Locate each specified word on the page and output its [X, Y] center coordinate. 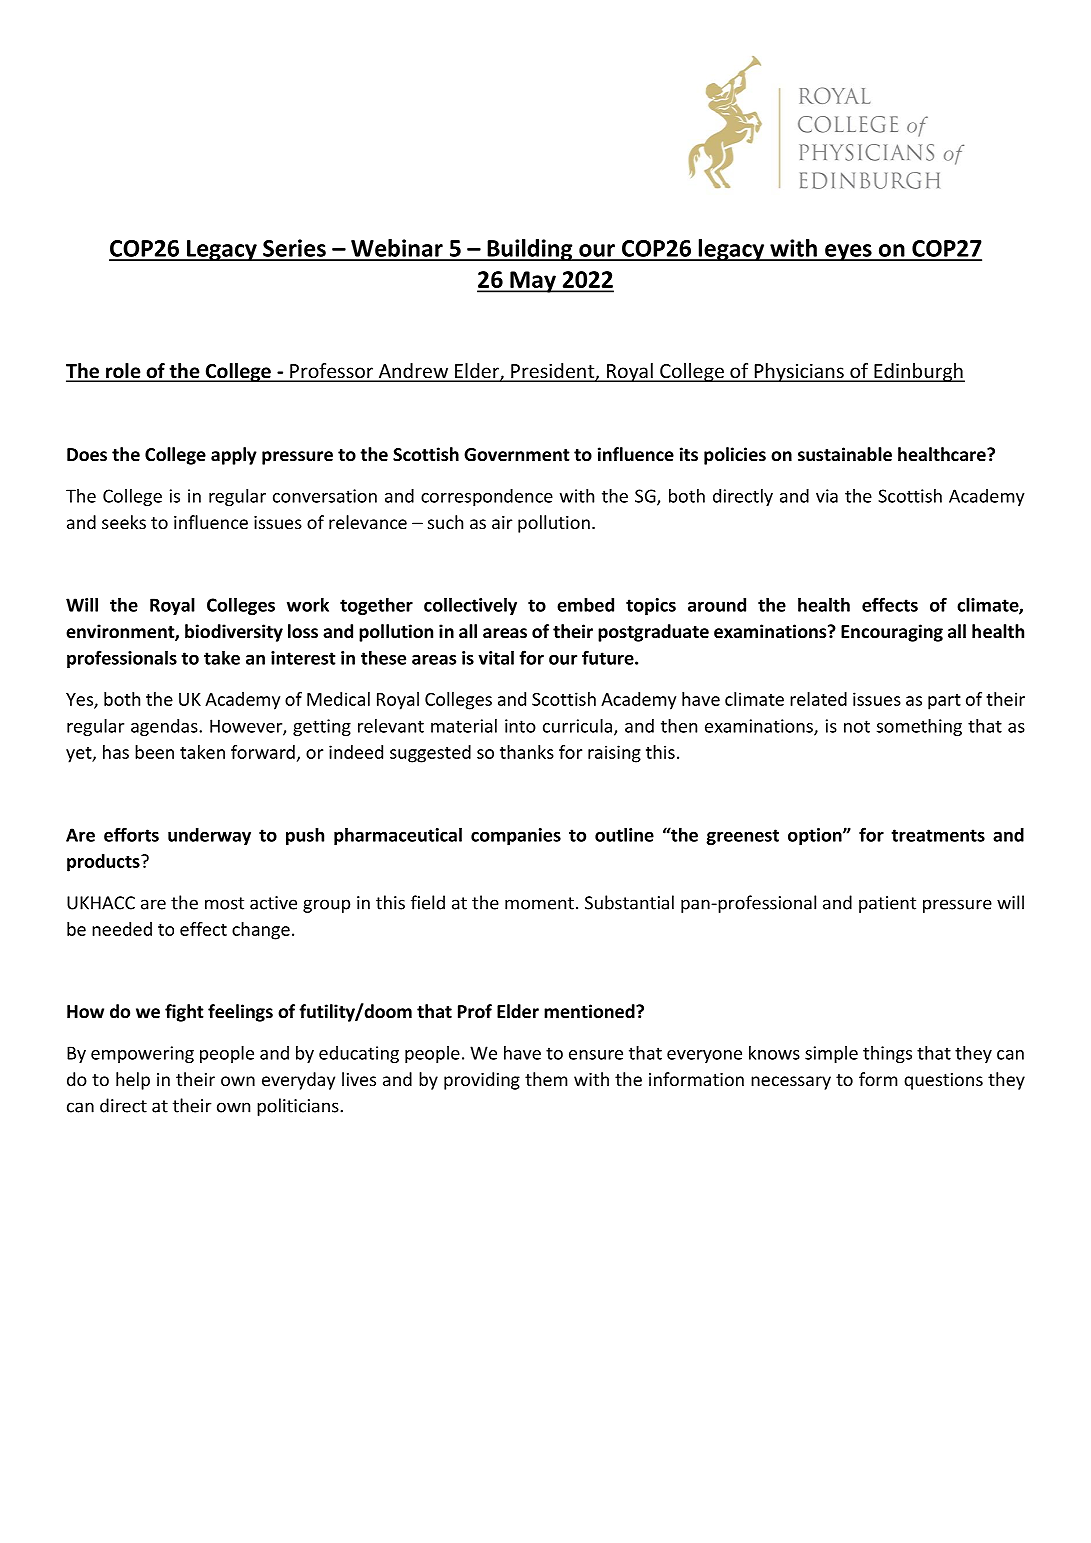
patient [887, 904]
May [533, 282]
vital [496, 657]
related [818, 699]
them [546, 1079]
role [123, 372]
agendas [165, 727]
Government [517, 455]
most [224, 903]
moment [539, 903]
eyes [848, 252]
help [133, 1081]
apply [234, 456]
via [827, 496]
